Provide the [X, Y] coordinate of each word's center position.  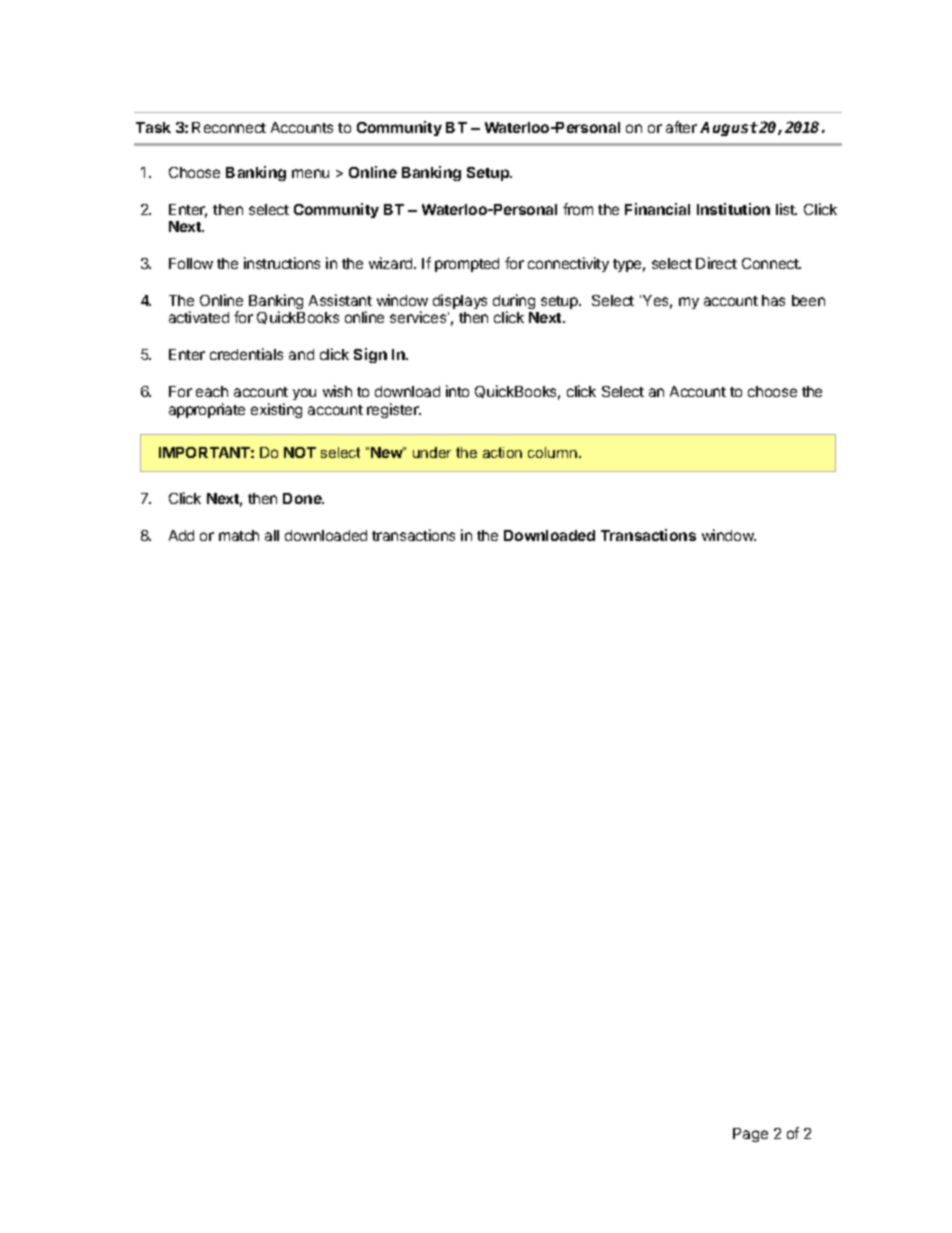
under [432, 452]
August [729, 129]
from [578, 209]
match [239, 535]
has [773, 300]
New [387, 452]
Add [181, 535]
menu [310, 173]
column [552, 452]
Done [303, 498]
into [457, 391]
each [212, 391]
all [272, 535]
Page [750, 1135]
